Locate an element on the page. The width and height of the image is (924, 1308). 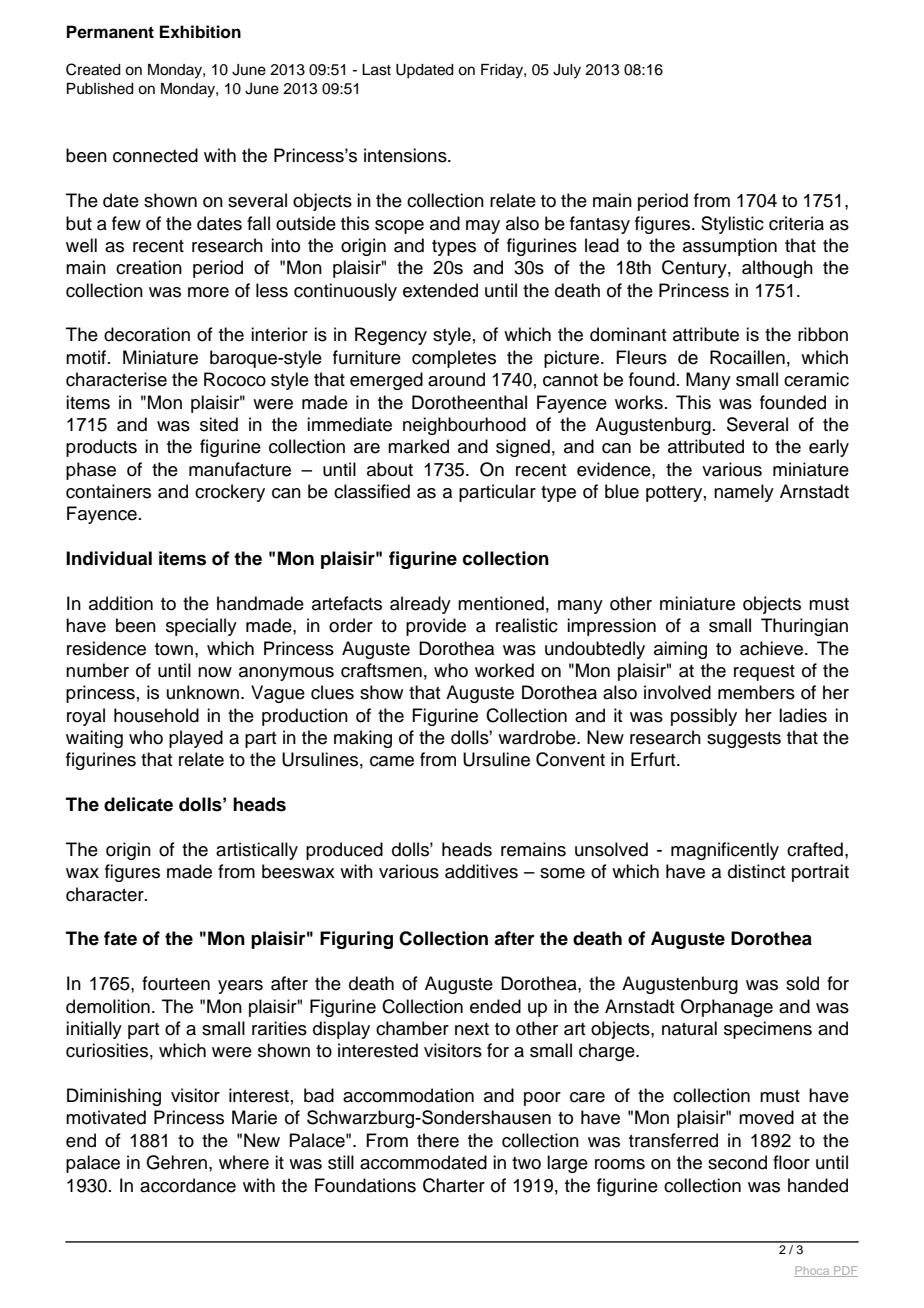
town is located at coordinates (174, 649).
